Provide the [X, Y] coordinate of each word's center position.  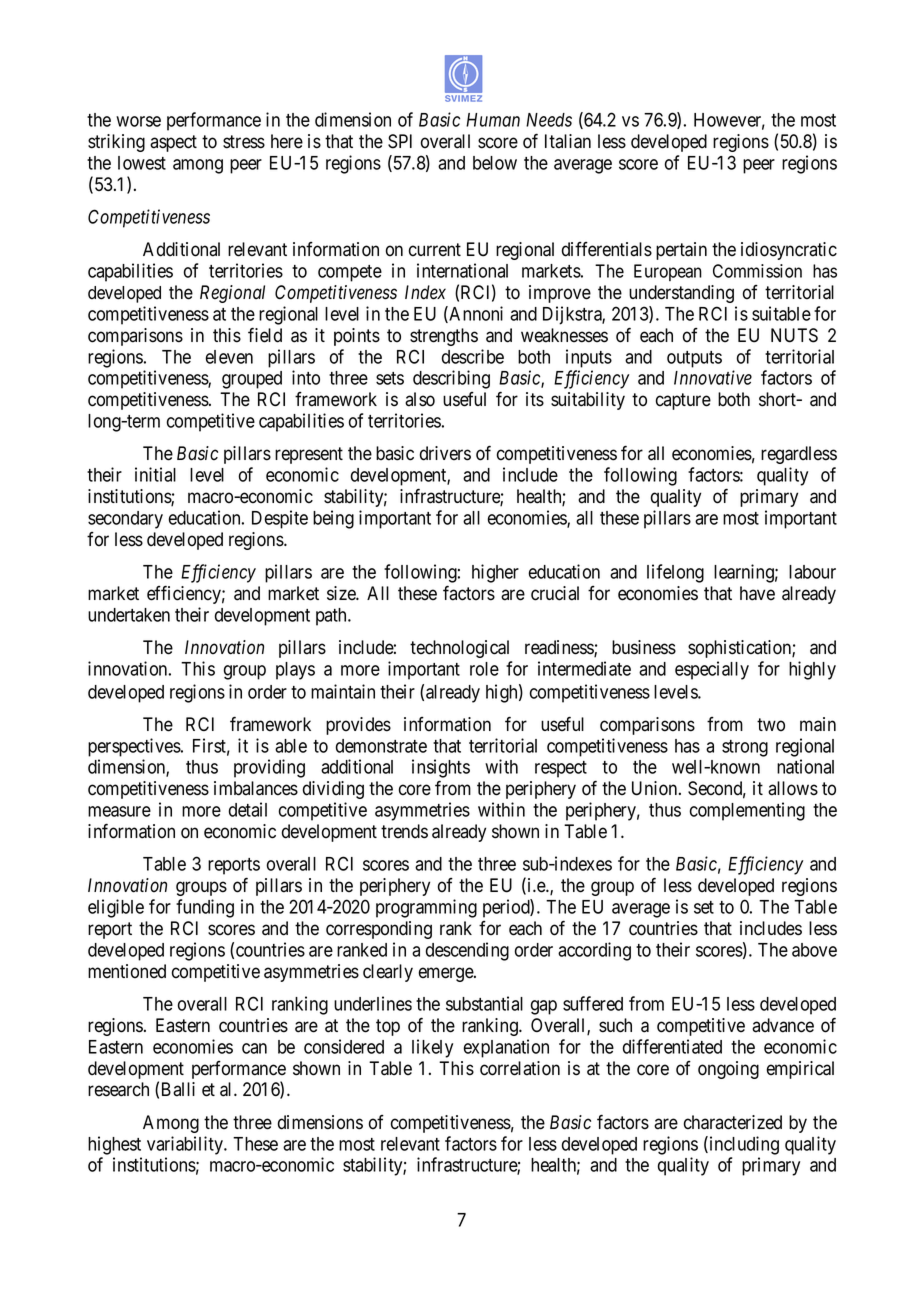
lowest [142, 163]
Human [493, 120]
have [757, 593]
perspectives [135, 747]
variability [186, 1145]
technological [459, 649]
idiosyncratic [789, 251]
